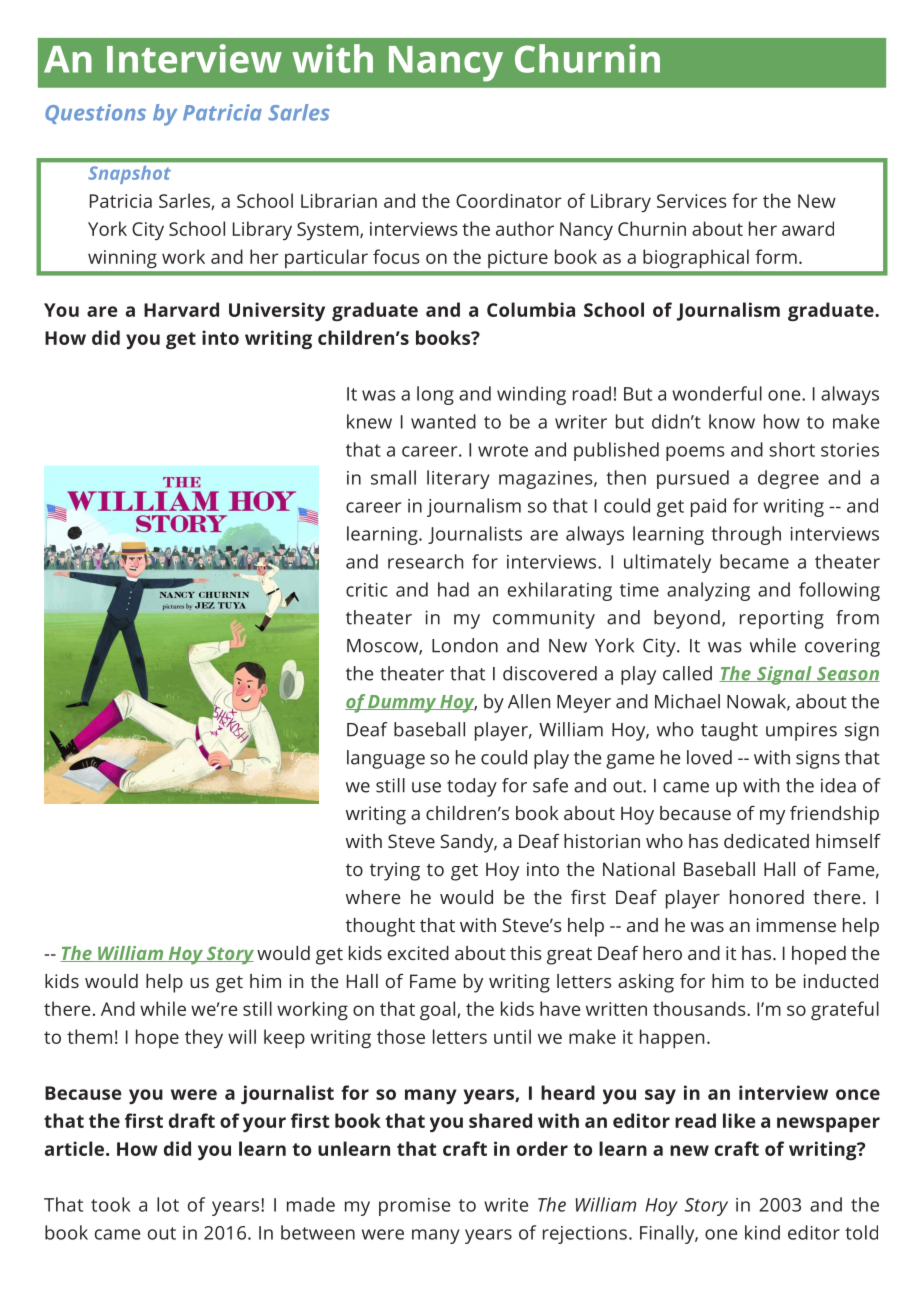  I want to click on trying, so click(395, 871).
